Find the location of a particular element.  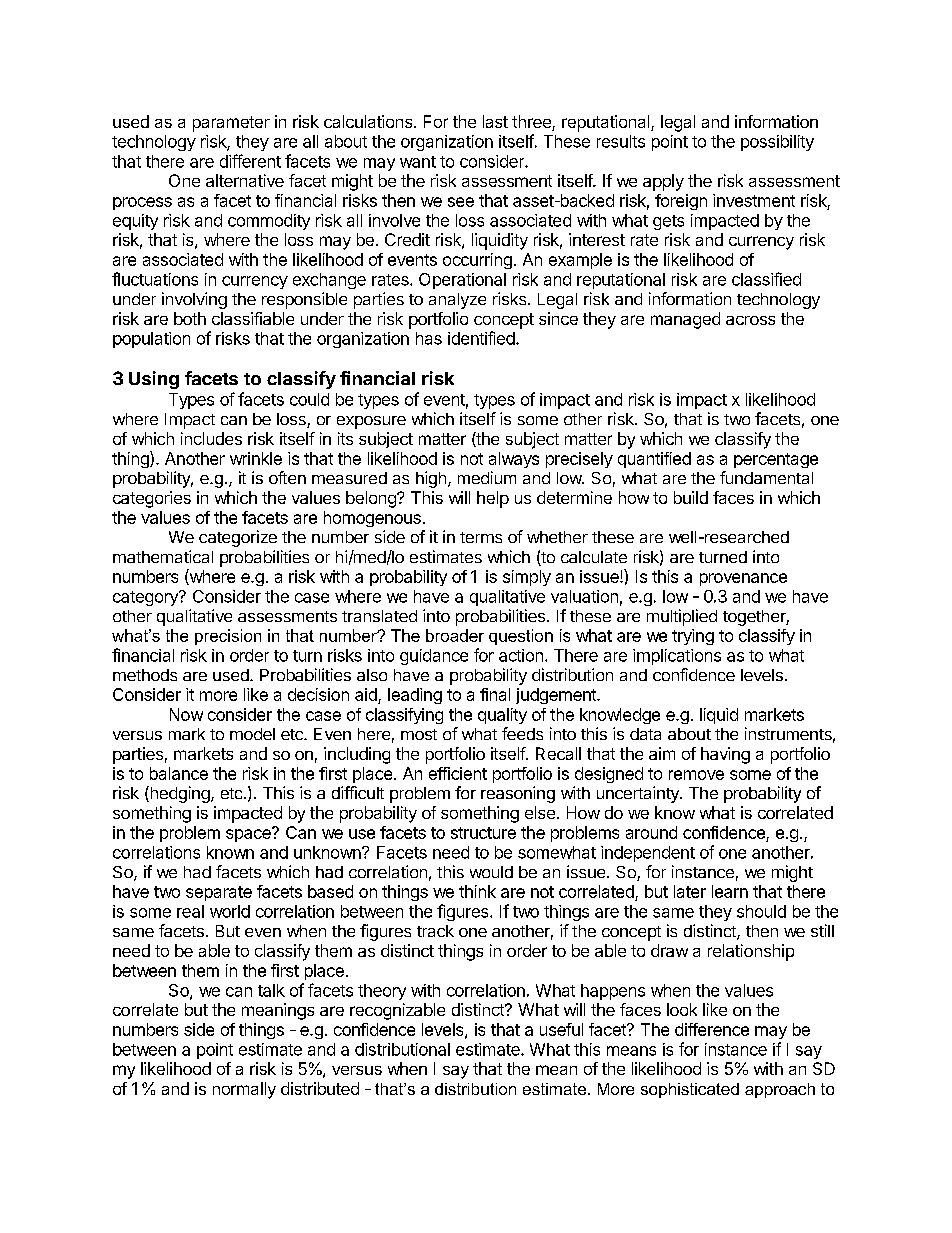

possibility is located at coordinates (777, 143).
